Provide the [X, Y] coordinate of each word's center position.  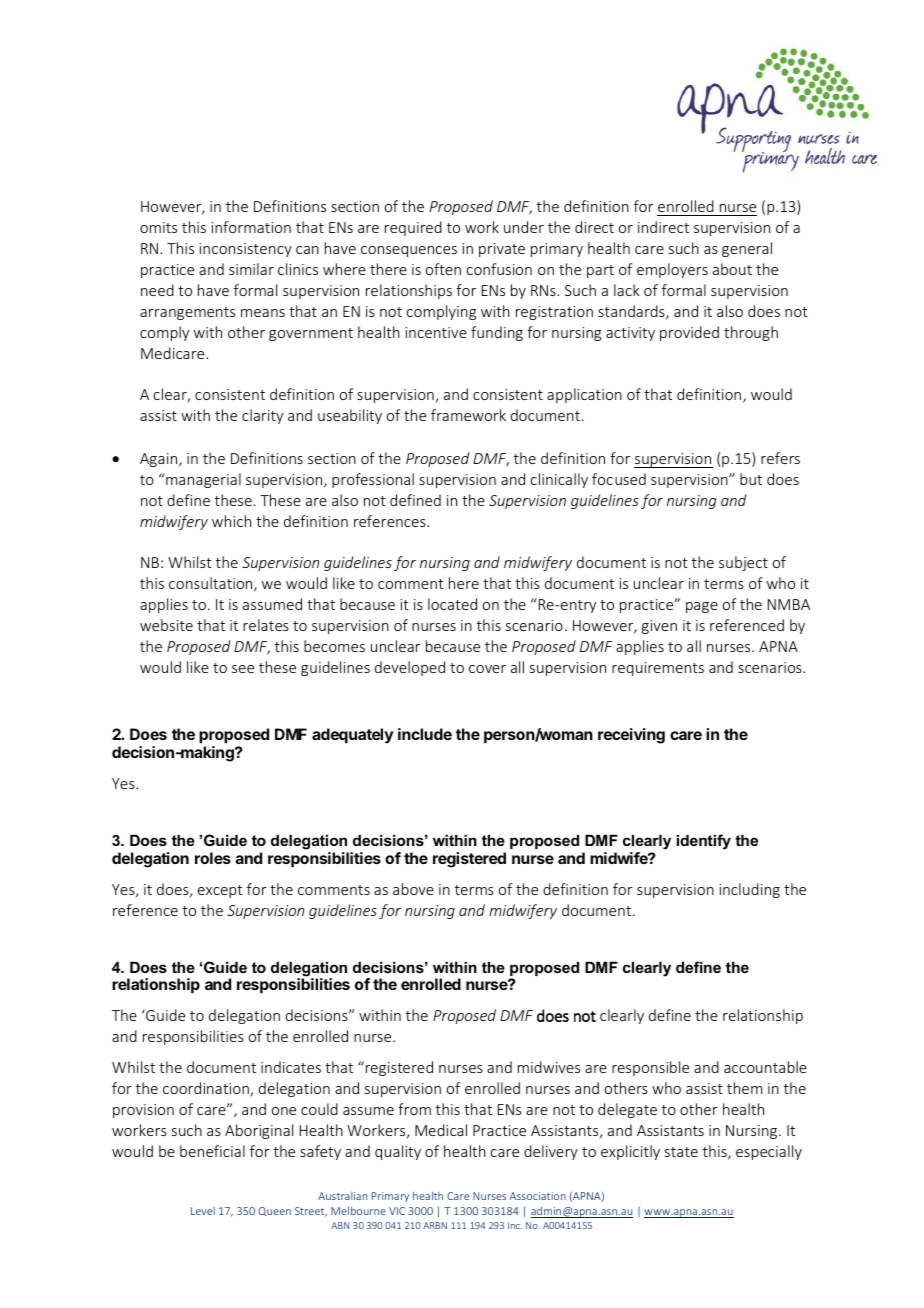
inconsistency [246, 250]
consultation [212, 584]
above [413, 889]
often [443, 269]
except [220, 891]
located [452, 604]
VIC [397, 1211]
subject [743, 563]
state [681, 1152]
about [732, 269]
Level [203, 1211]
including [750, 890]
